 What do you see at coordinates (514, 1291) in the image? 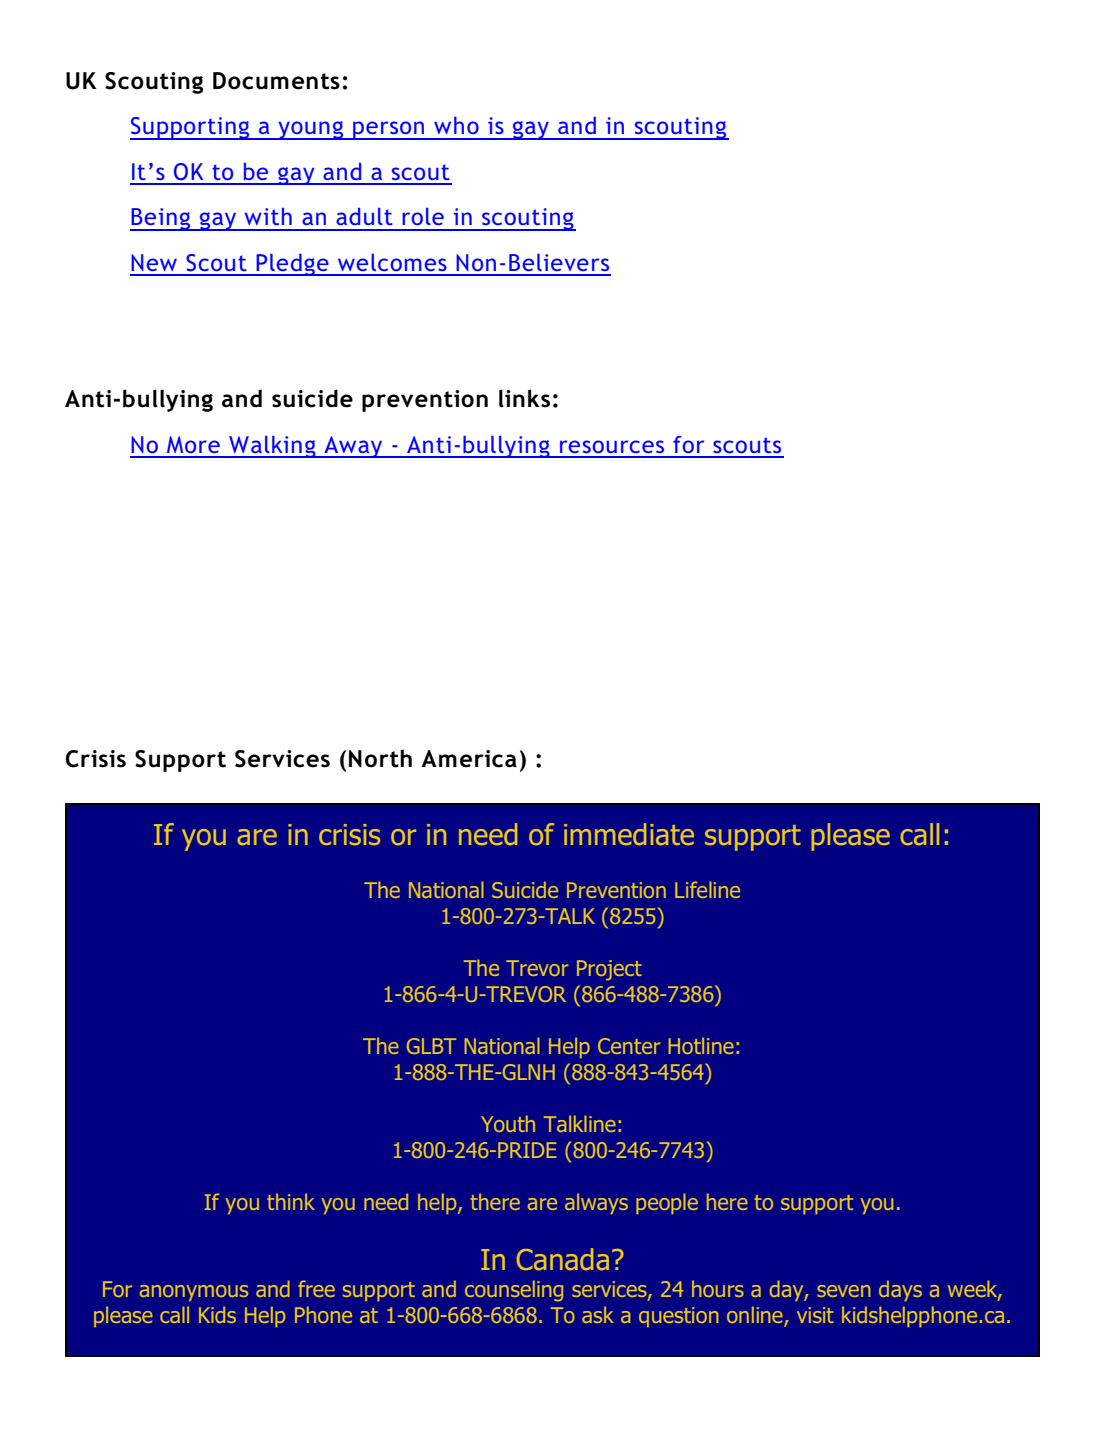
I see `counseling` at bounding box center [514, 1291].
